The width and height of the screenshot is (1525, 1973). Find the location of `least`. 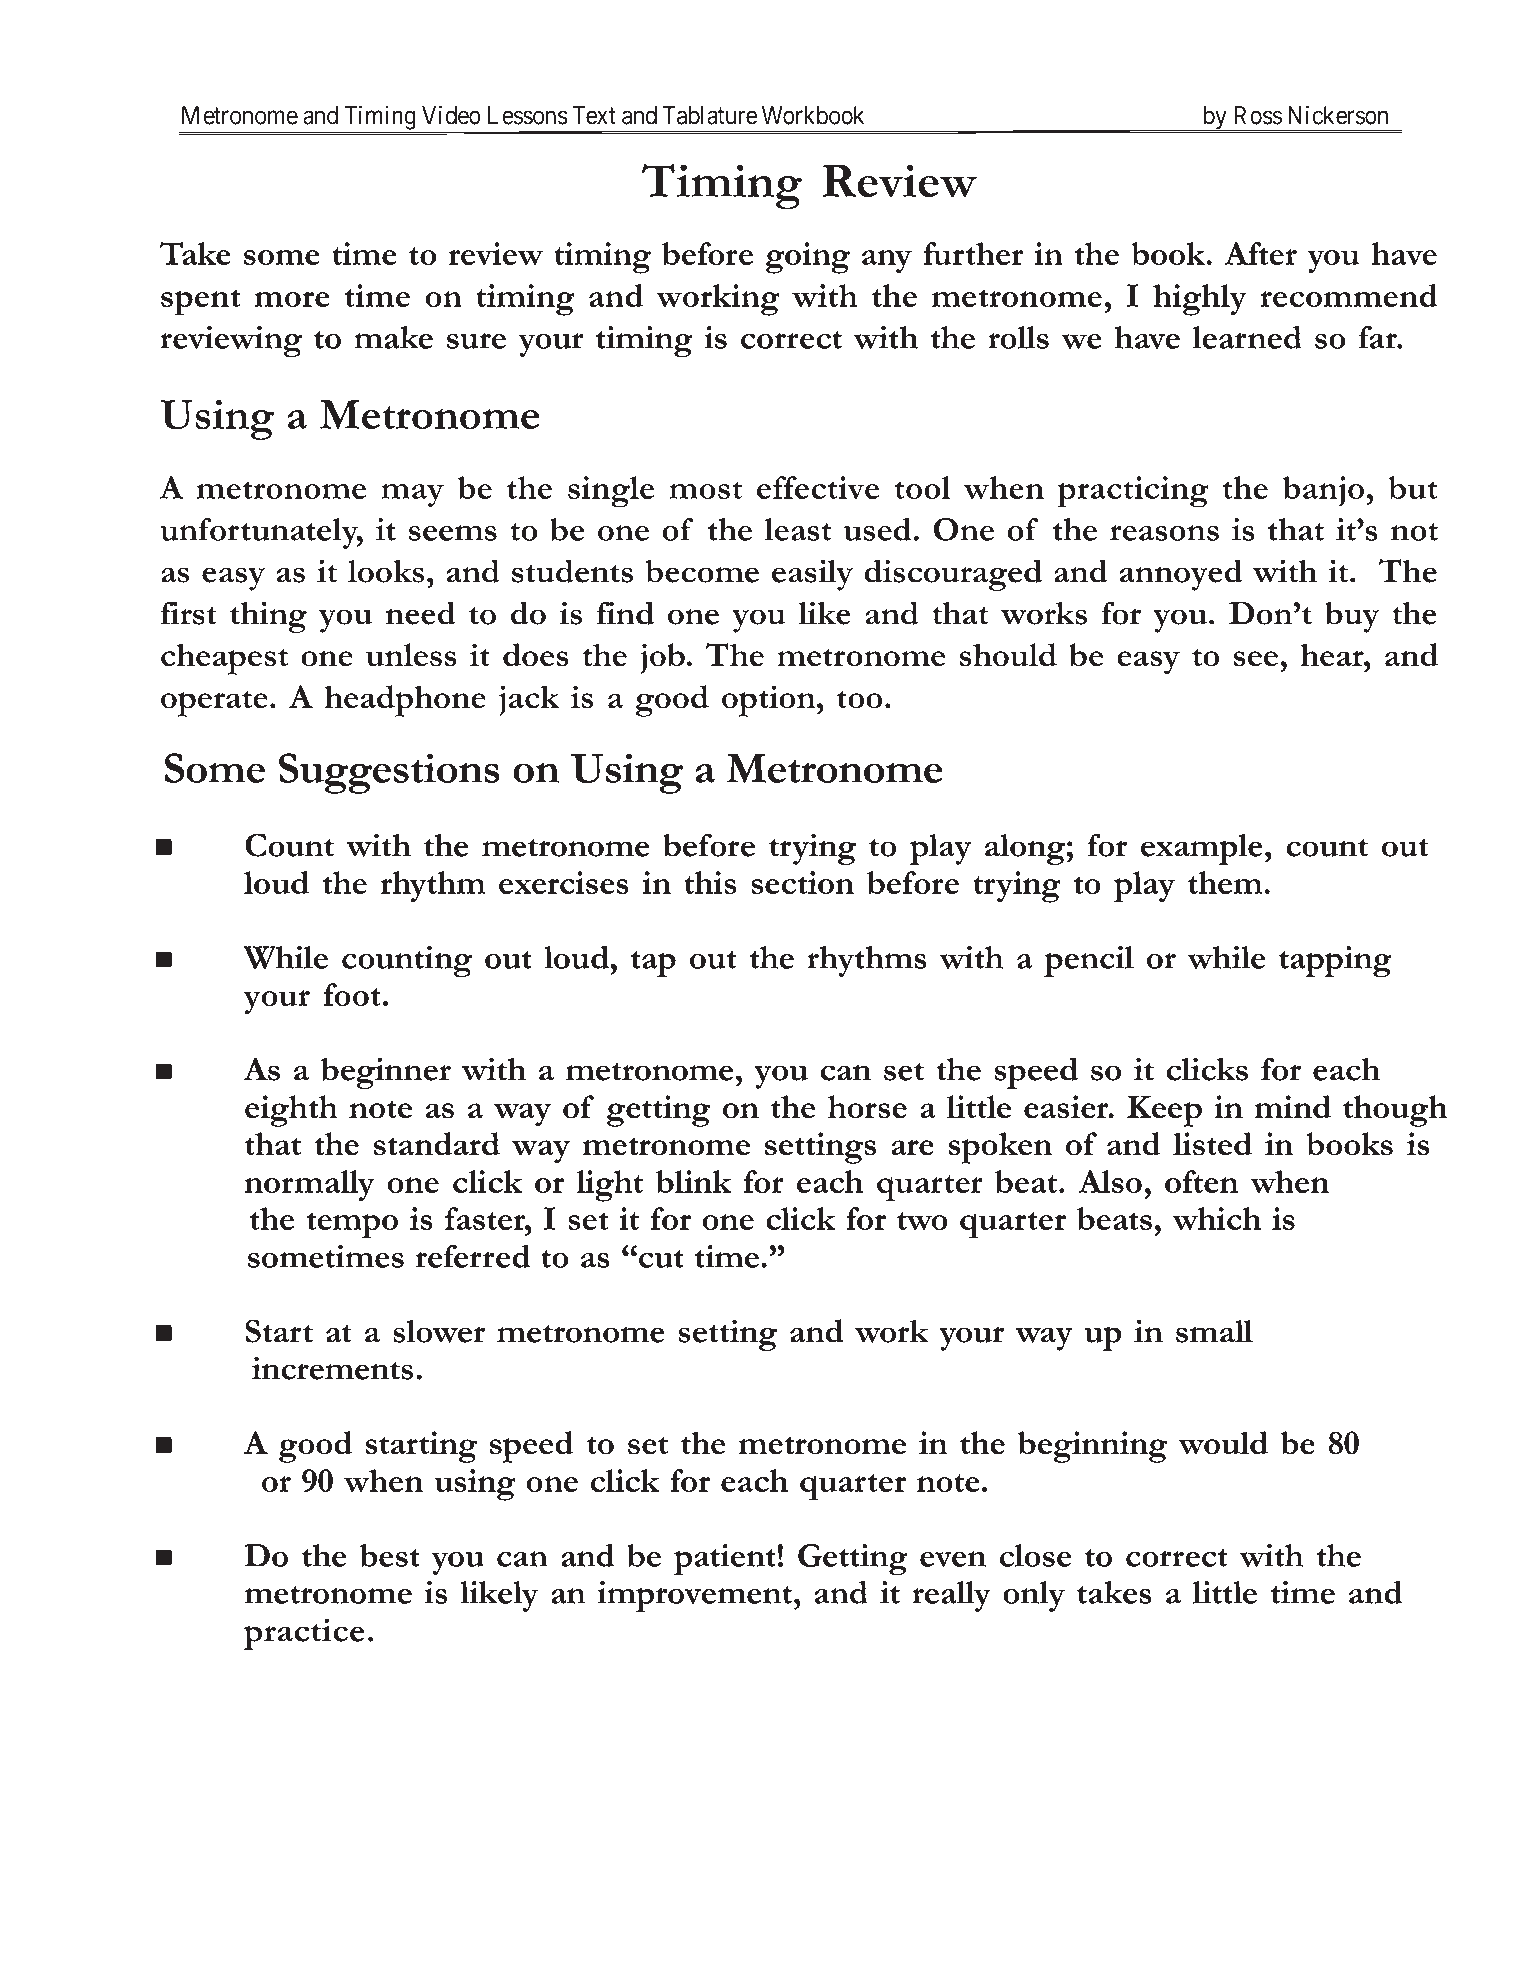

least is located at coordinates (798, 529).
